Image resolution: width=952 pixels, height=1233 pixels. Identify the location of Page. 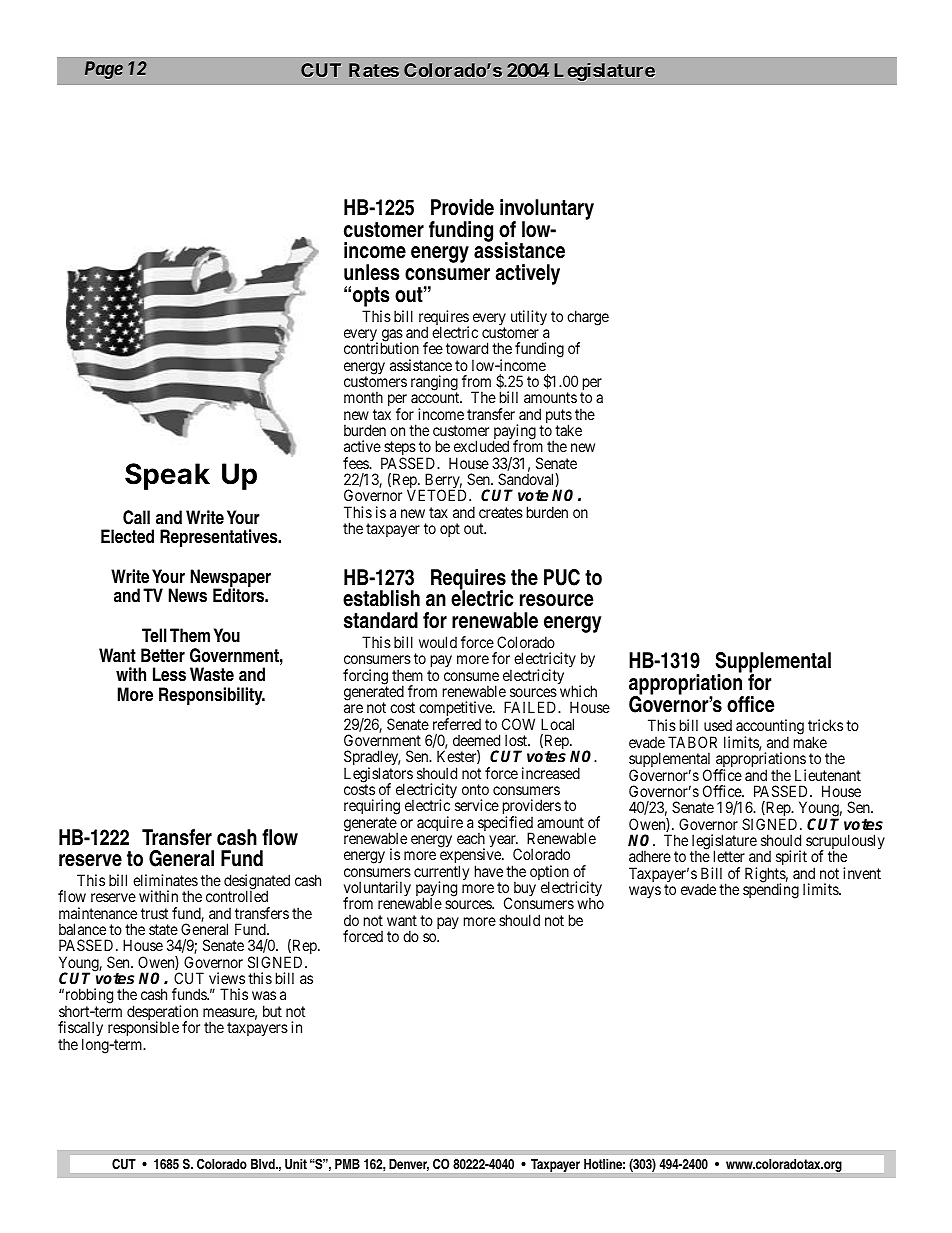
(104, 70).
